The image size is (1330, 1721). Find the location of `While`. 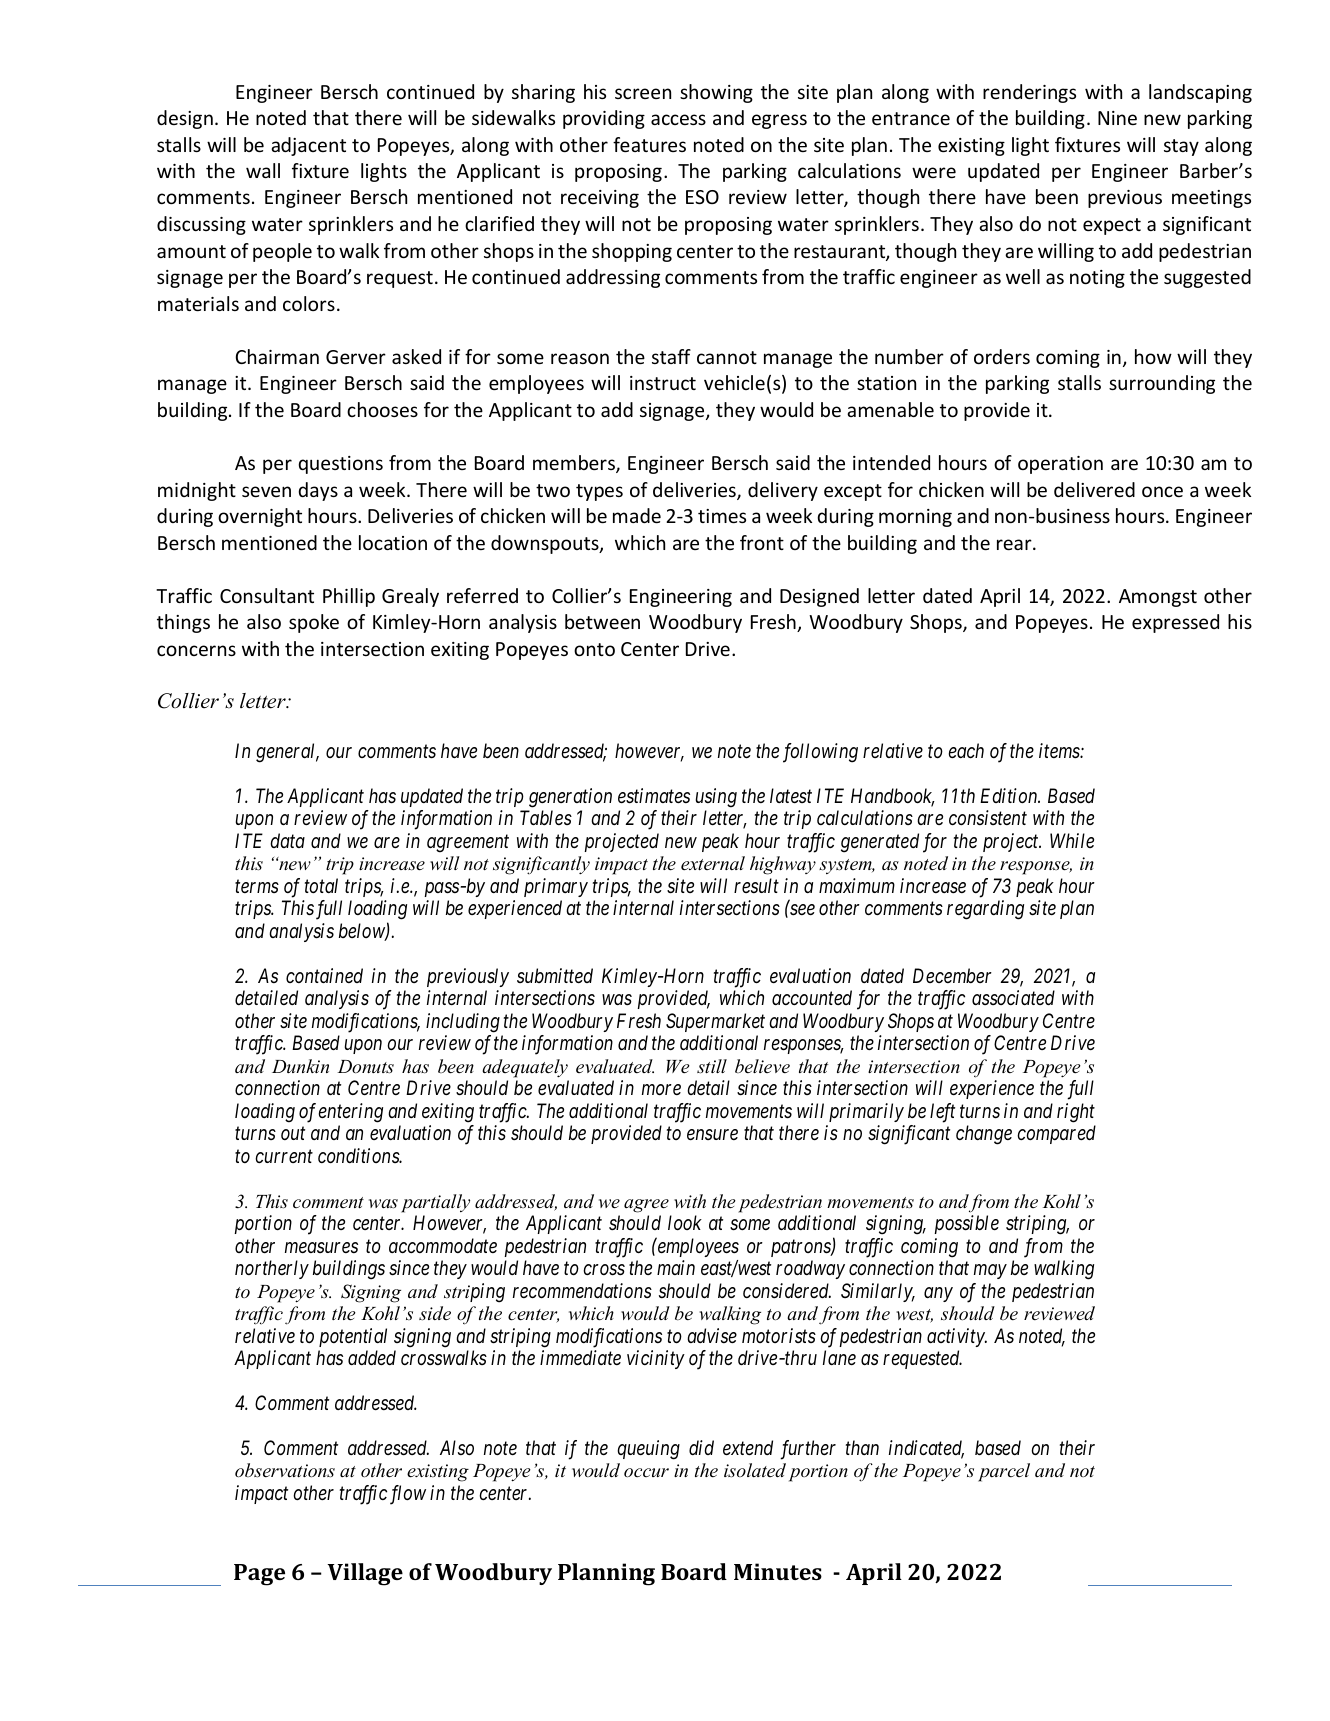

While is located at coordinates (1072, 840).
